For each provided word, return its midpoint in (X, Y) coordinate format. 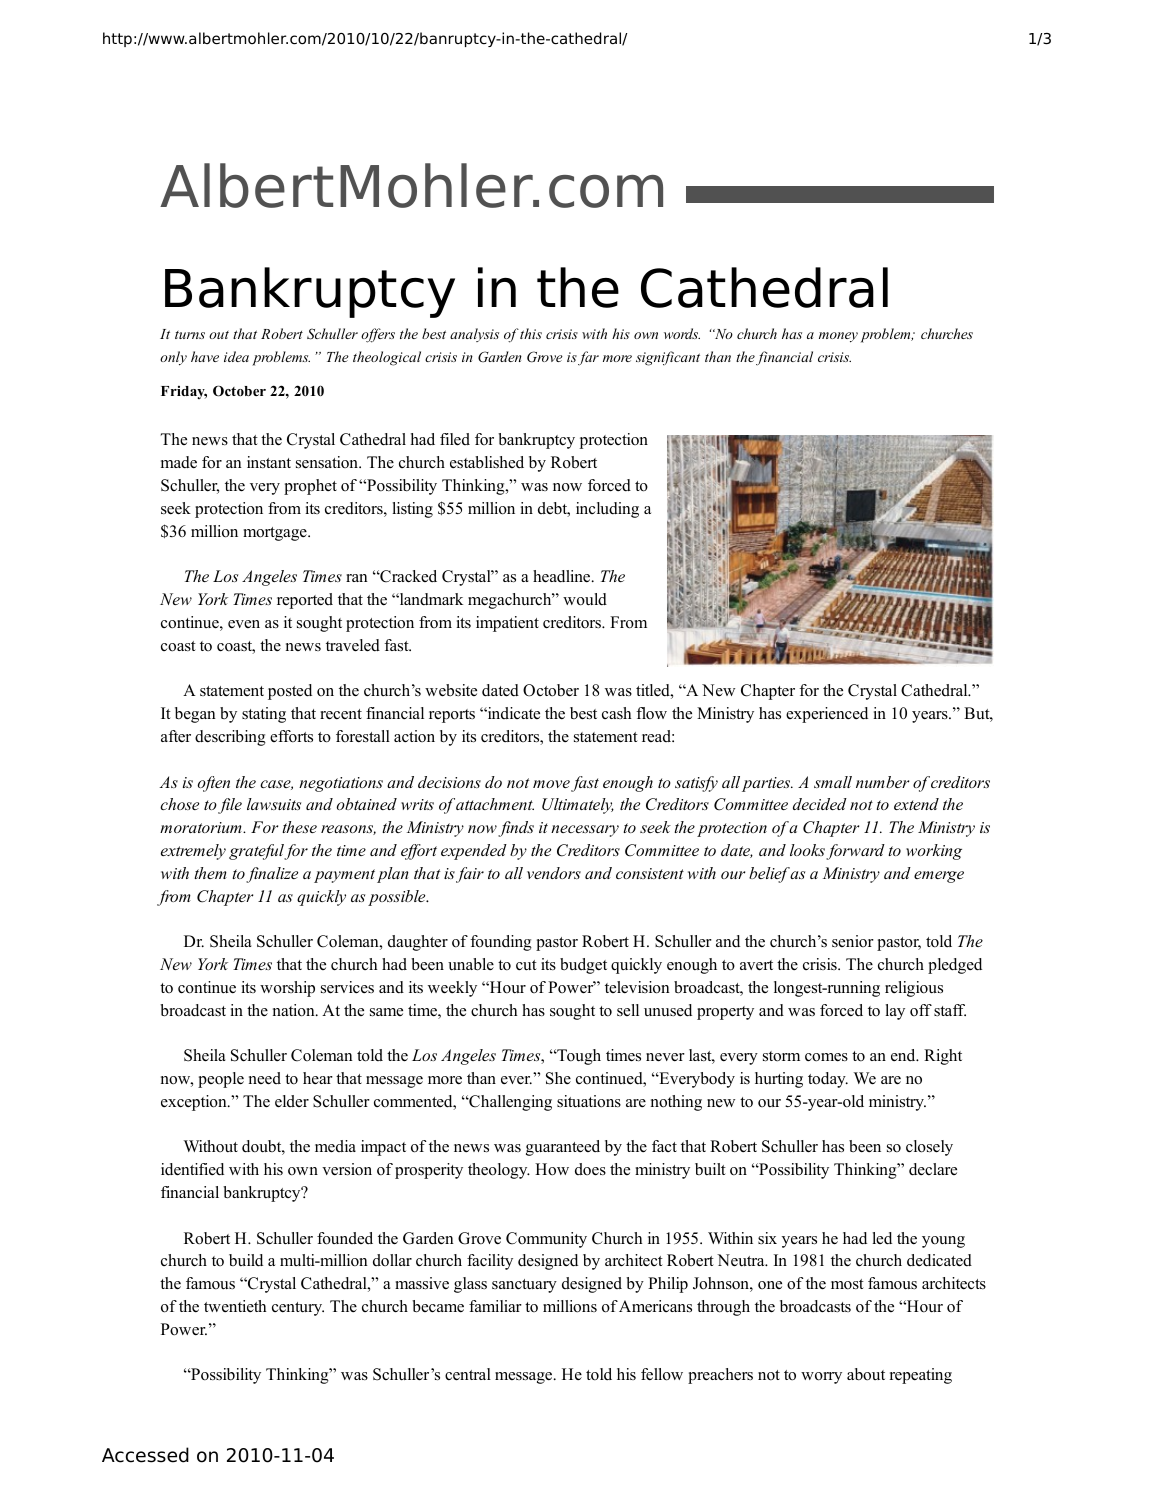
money (838, 337)
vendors (554, 873)
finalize (272, 875)
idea (236, 356)
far (588, 358)
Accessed (145, 1455)
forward (855, 852)
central (468, 1374)
